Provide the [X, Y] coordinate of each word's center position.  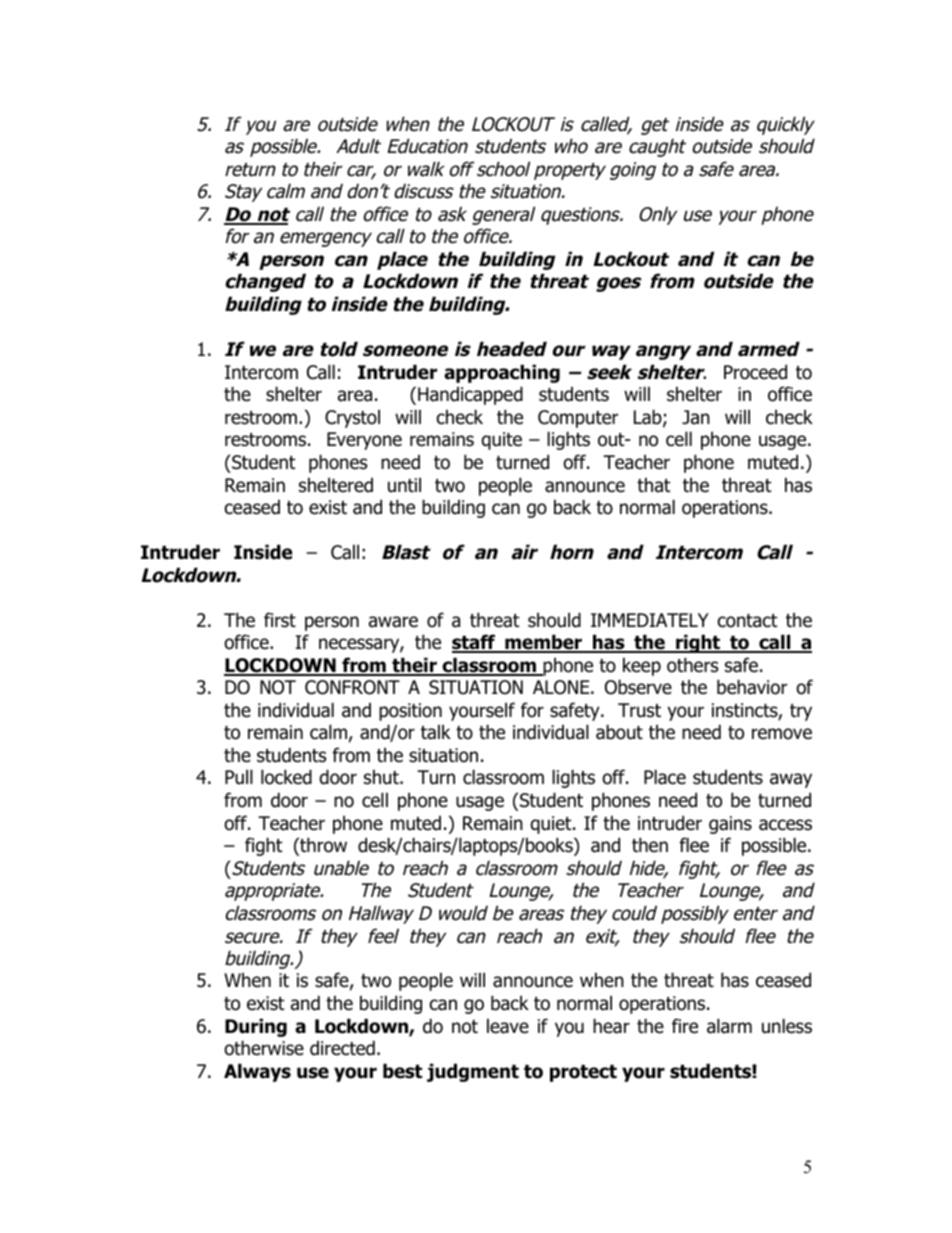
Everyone [364, 441]
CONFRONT [352, 687]
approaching [502, 373]
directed [342, 1048]
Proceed [755, 372]
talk [436, 732]
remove [782, 734]
